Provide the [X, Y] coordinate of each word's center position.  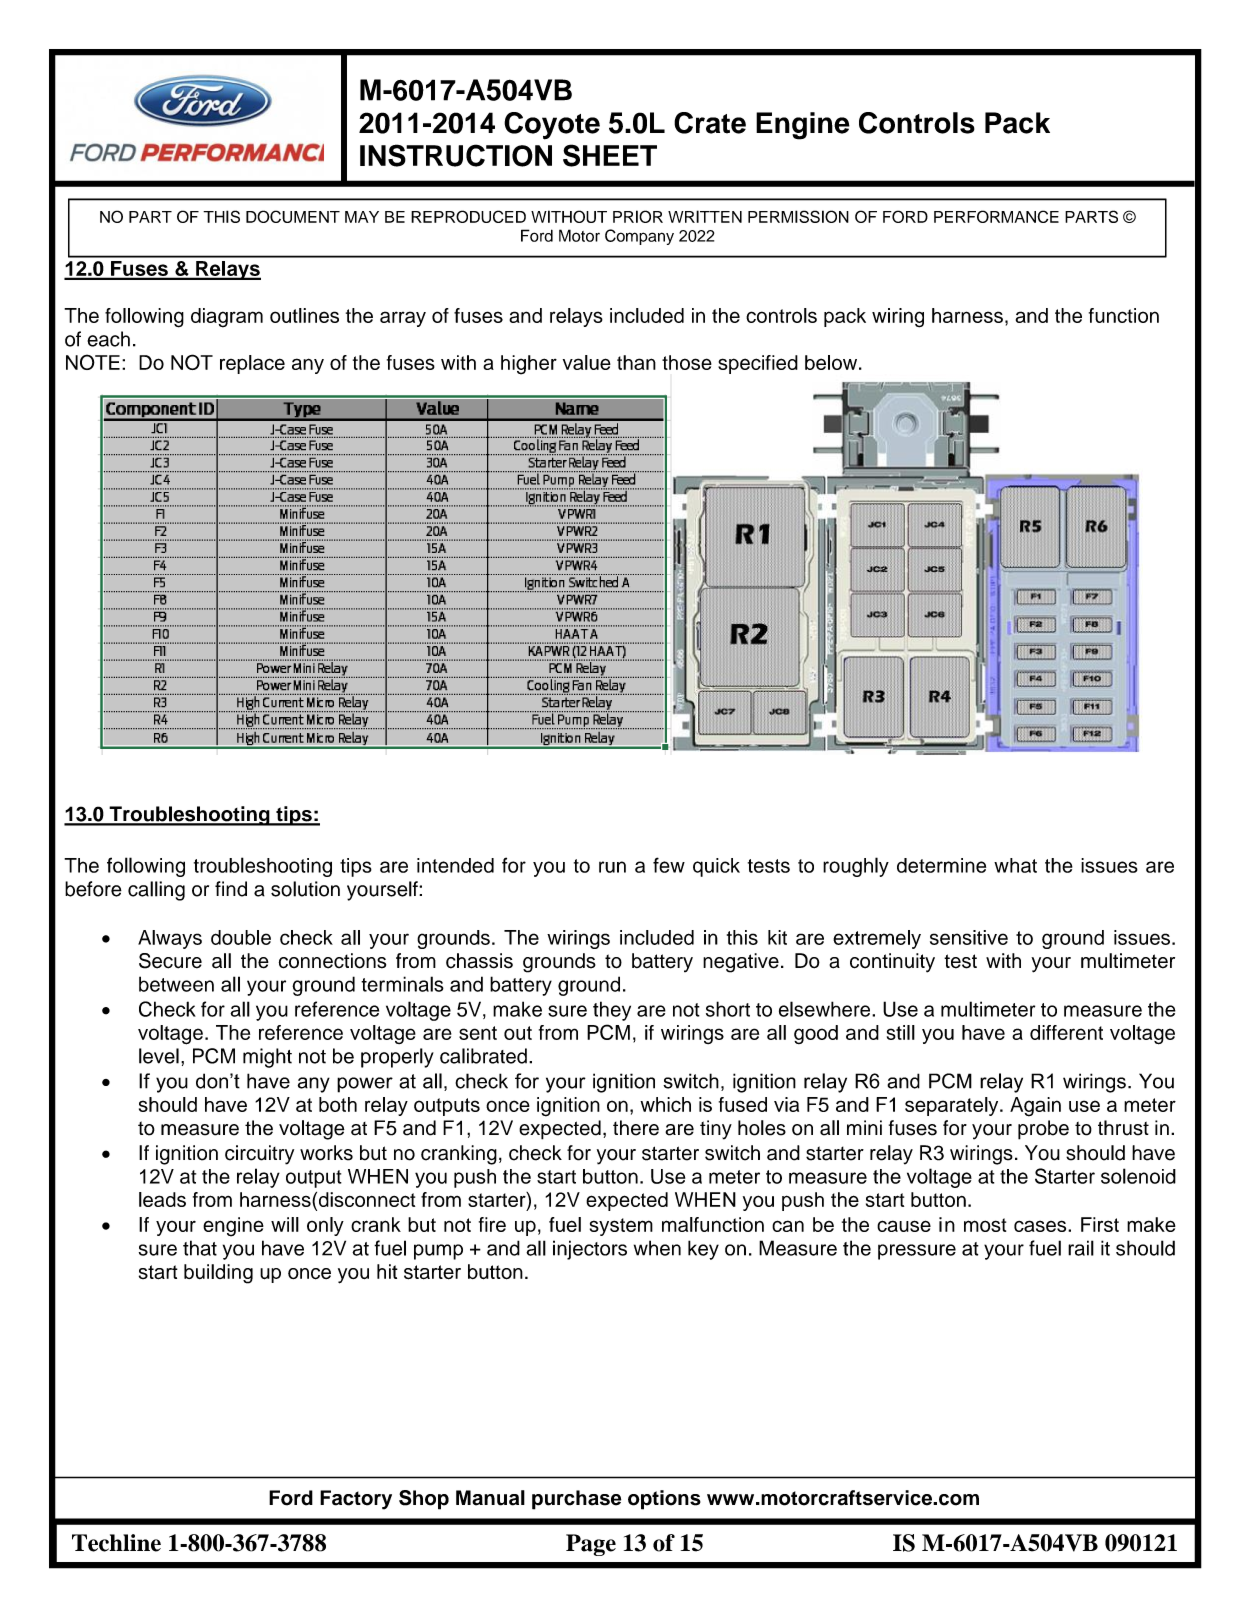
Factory [356, 1500]
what [1015, 865]
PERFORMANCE [996, 216]
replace [252, 364]
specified [758, 364]
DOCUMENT [293, 216]
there [636, 1128]
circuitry [259, 1155]
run [612, 867]
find [231, 889]
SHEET [610, 155]
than [636, 362]
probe [1043, 1130]
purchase [576, 1500]
